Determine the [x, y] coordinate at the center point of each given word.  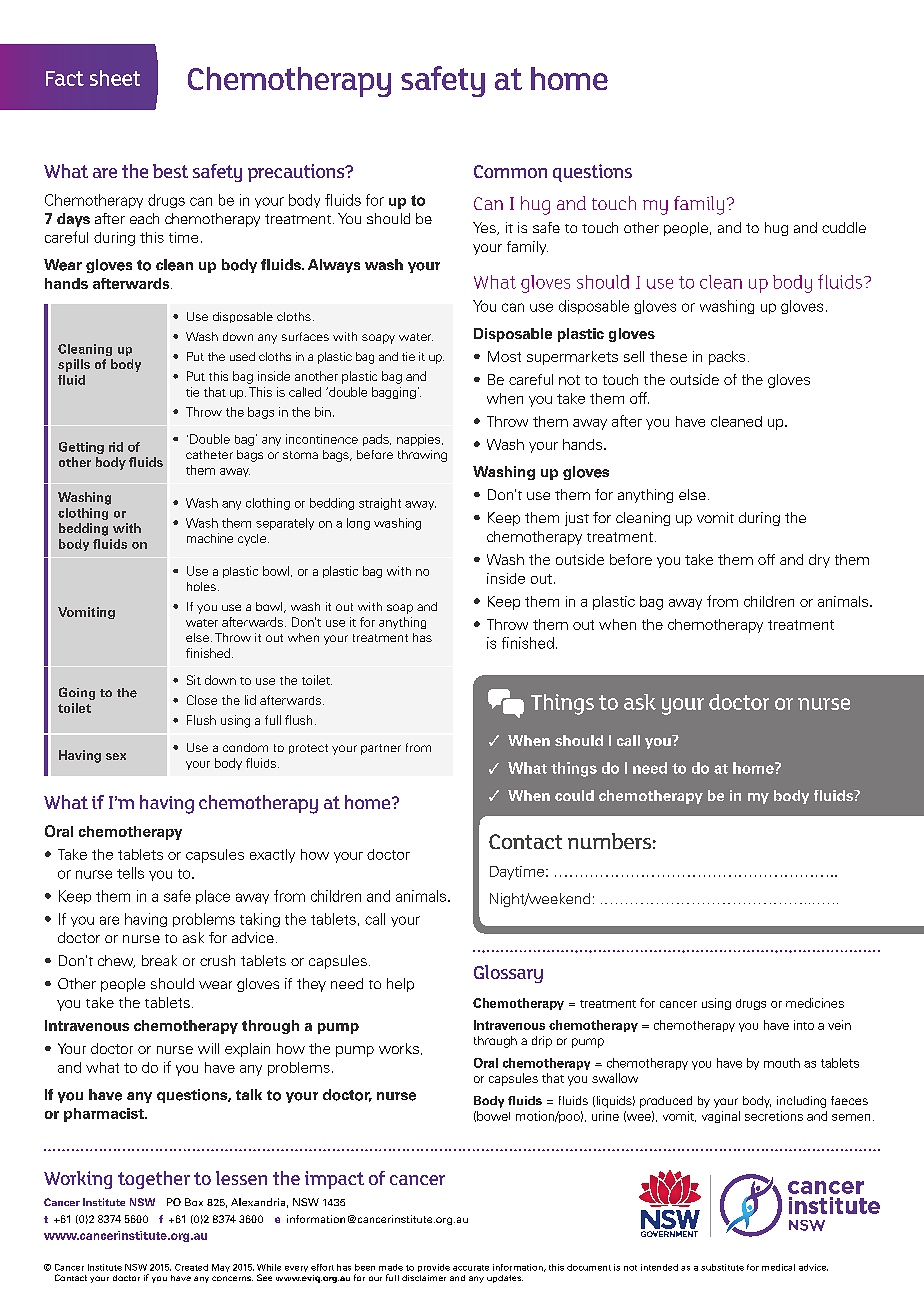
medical [778, 1267]
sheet [115, 78]
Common [510, 171]
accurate [471, 1268]
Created [191, 1267]
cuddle [844, 227]
